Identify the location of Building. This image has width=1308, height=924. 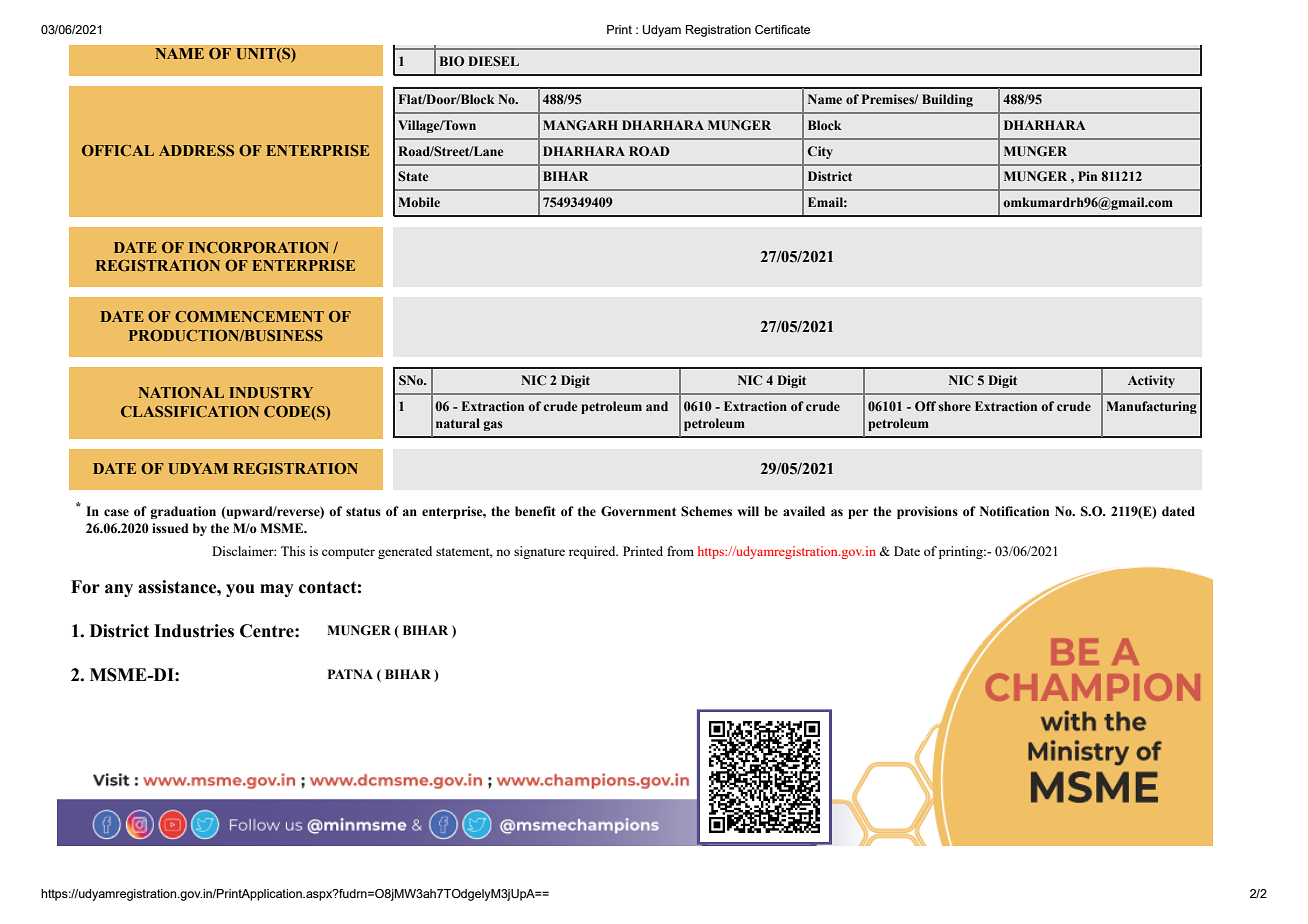
(947, 100).
